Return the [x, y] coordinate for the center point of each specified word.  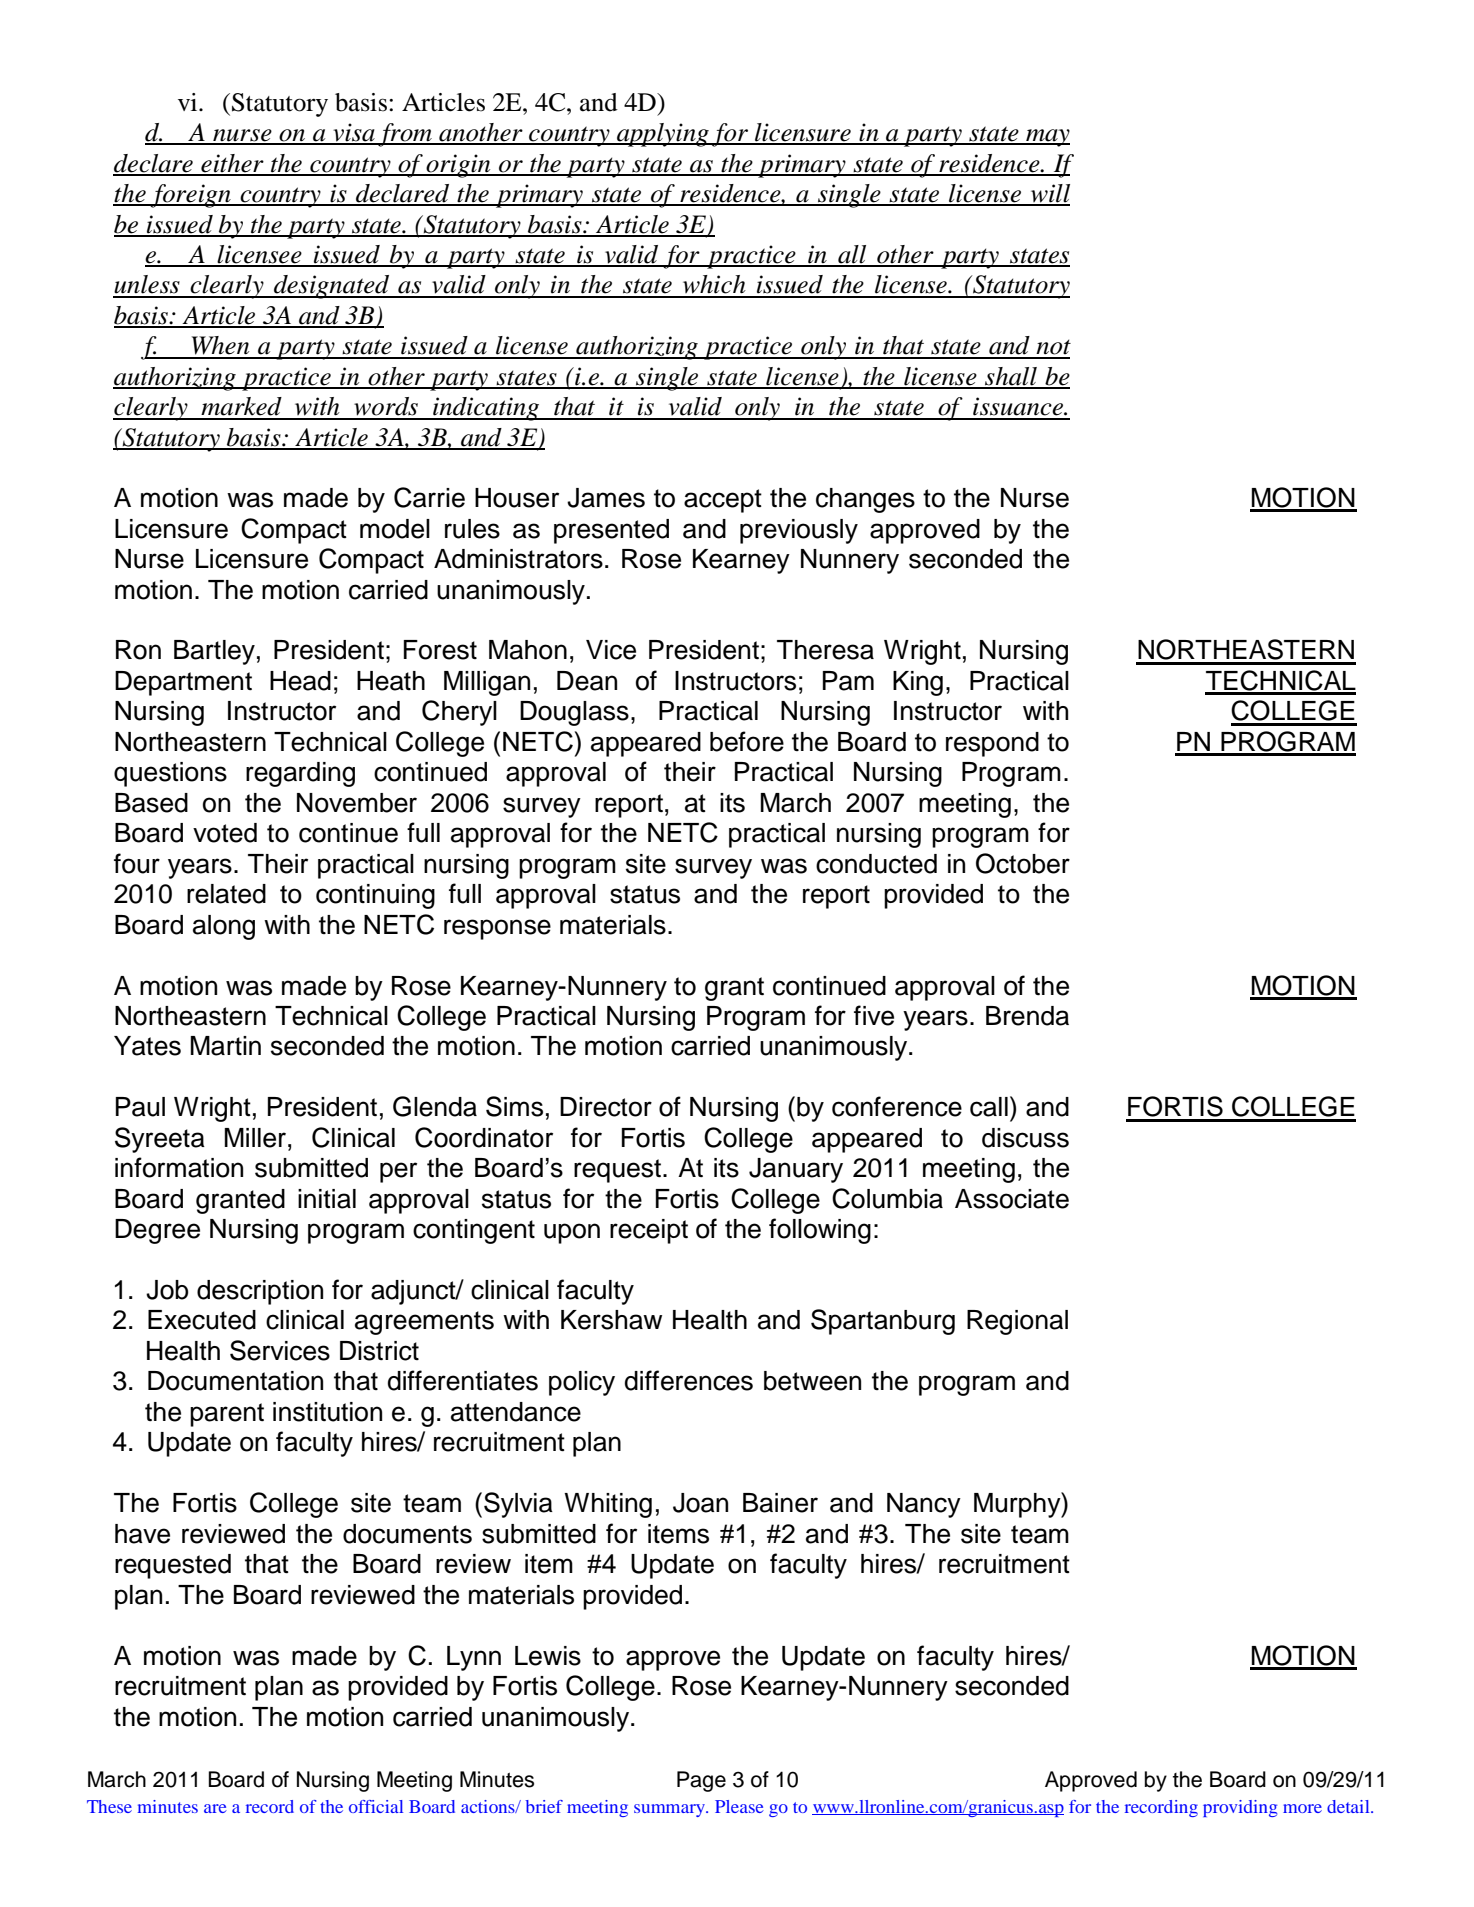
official [376, 1806]
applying [663, 135]
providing [1240, 1808]
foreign [191, 196]
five [874, 1015]
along [224, 927]
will [1049, 194]
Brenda [1027, 1016]
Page [701, 1781]
